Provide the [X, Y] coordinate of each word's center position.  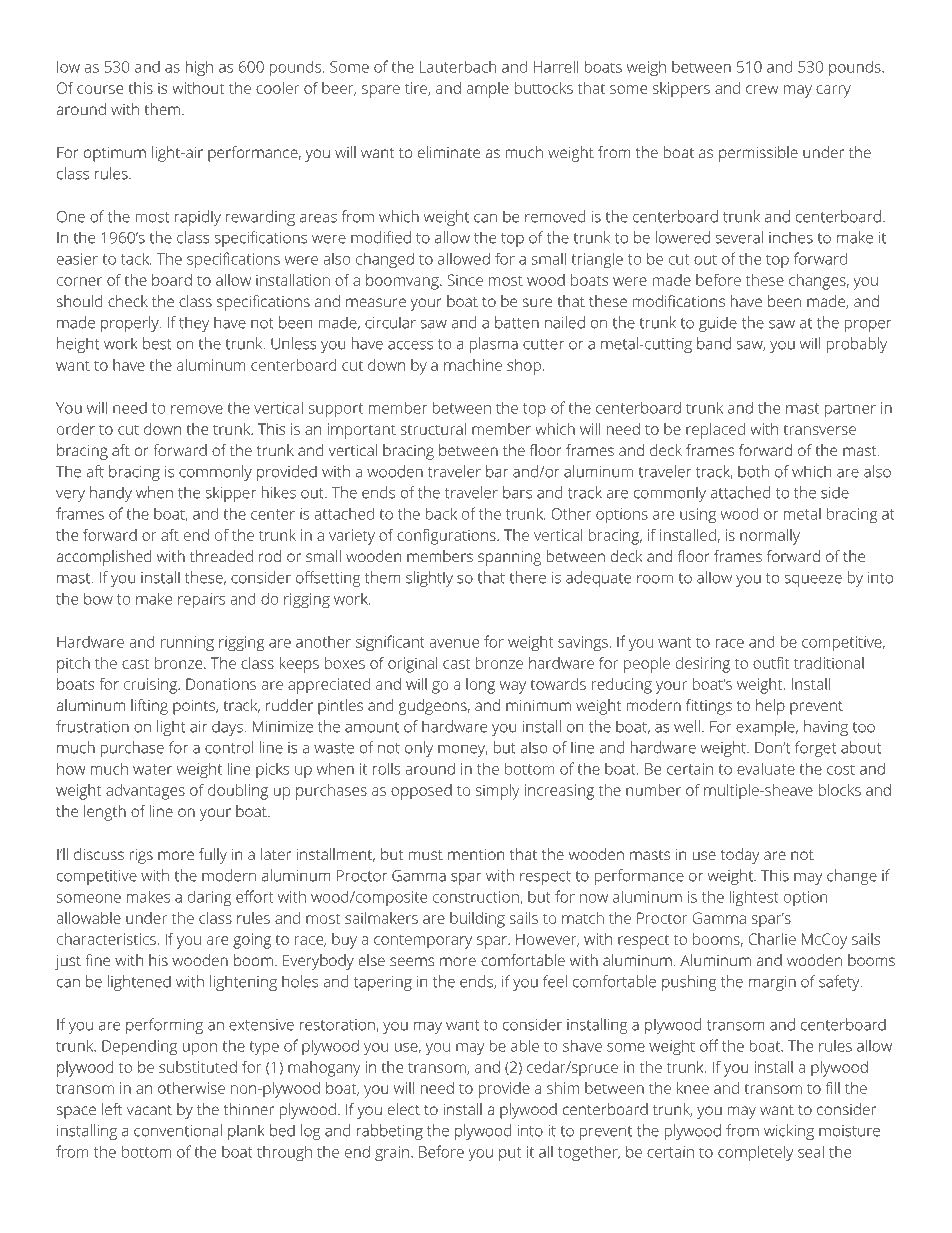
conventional [178, 1130]
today [740, 856]
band [714, 343]
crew [762, 89]
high [199, 68]
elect [404, 1109]
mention [476, 854]
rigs [141, 856]
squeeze [813, 581]
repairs [202, 600]
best [157, 343]
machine [473, 365]
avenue [454, 643]
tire [417, 89]
